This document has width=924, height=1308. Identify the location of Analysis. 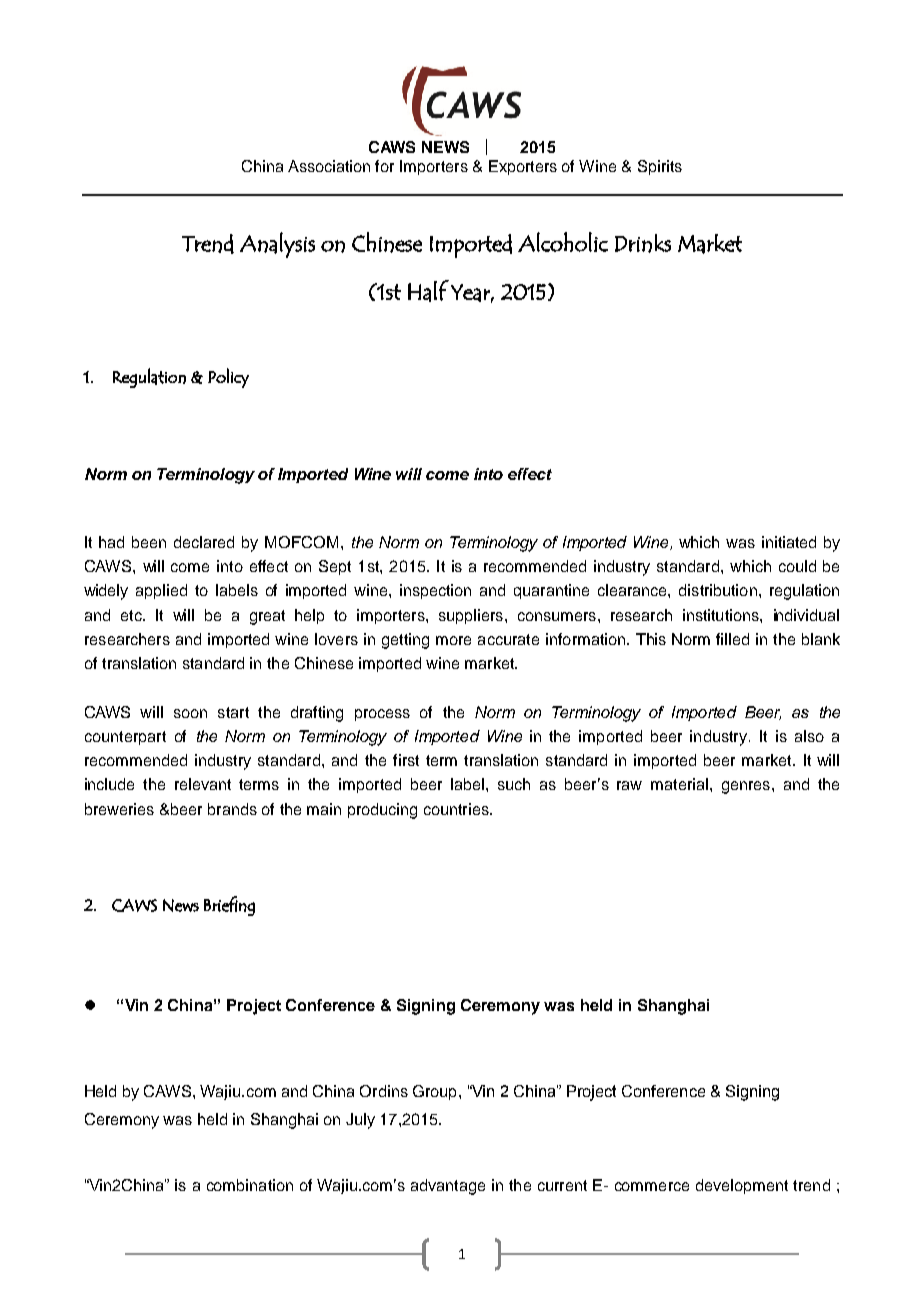
(277, 245).
